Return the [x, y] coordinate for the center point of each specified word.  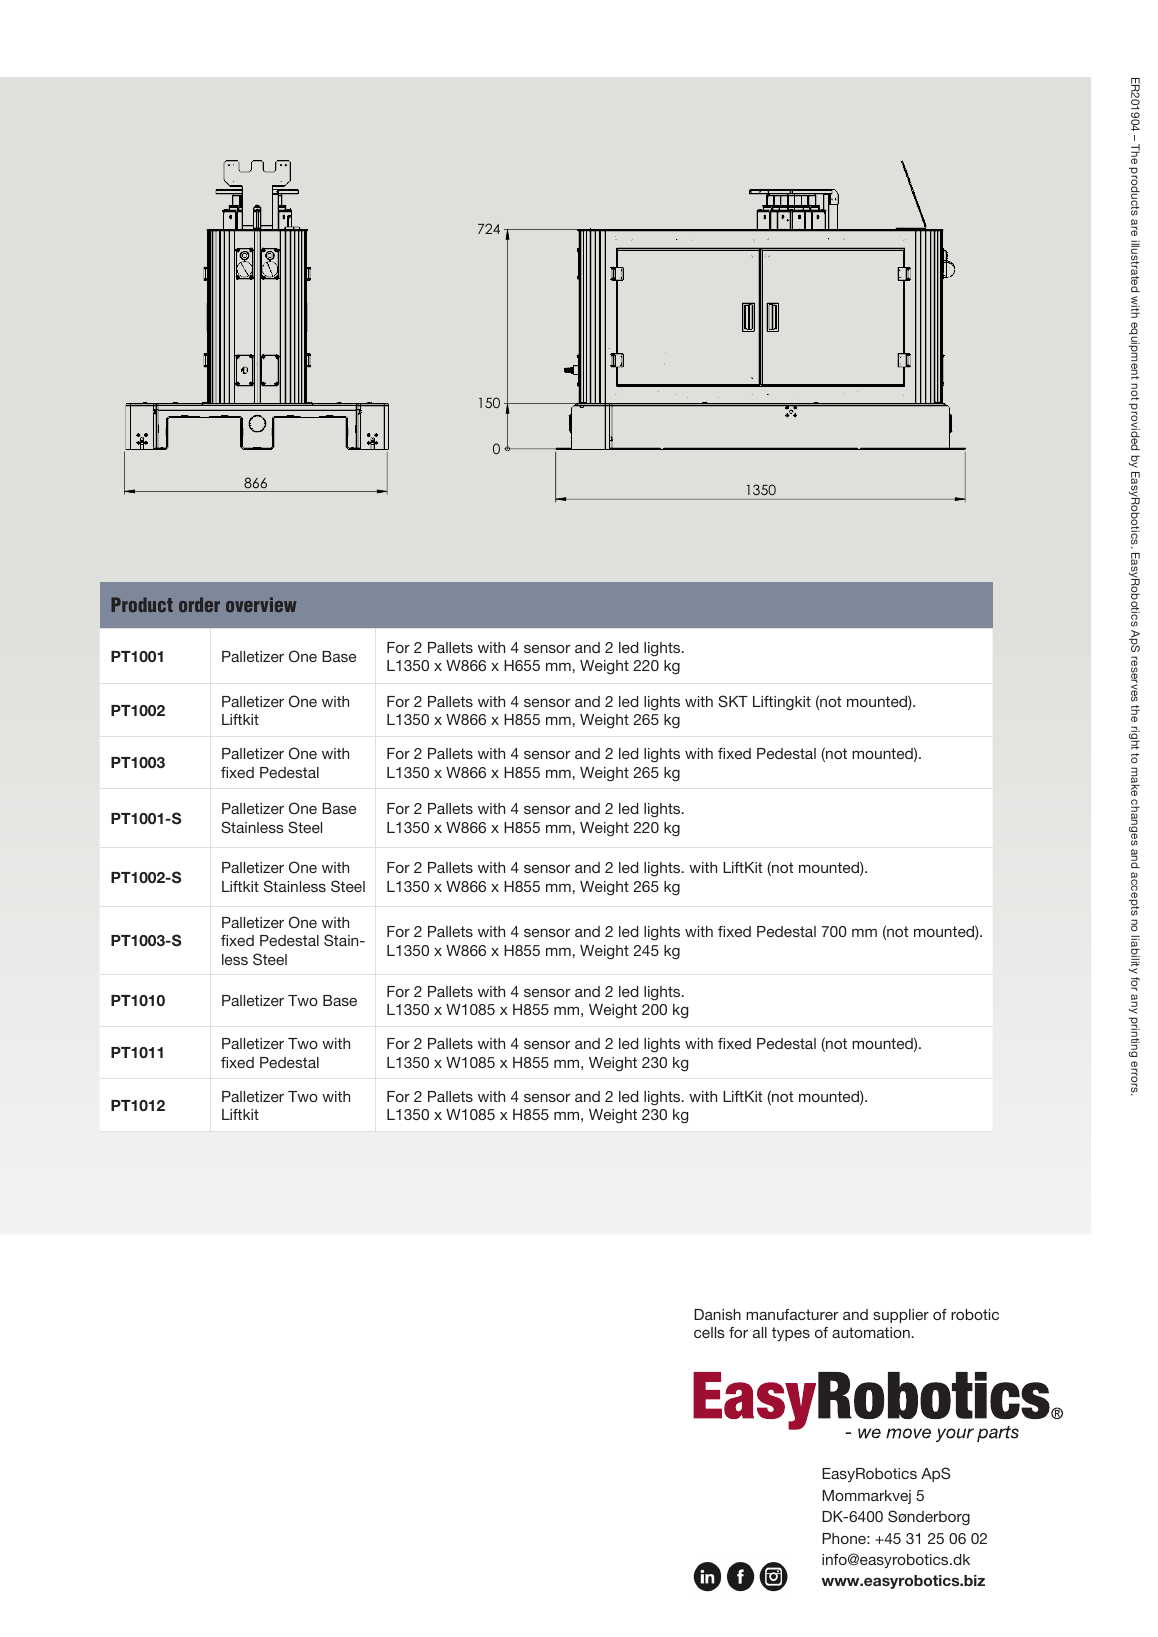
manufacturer [792, 1314]
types [791, 1334]
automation [871, 1332]
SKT [733, 701]
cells [709, 1332]
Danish [717, 1314]
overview [261, 604]
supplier [901, 1316]
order [199, 604]
